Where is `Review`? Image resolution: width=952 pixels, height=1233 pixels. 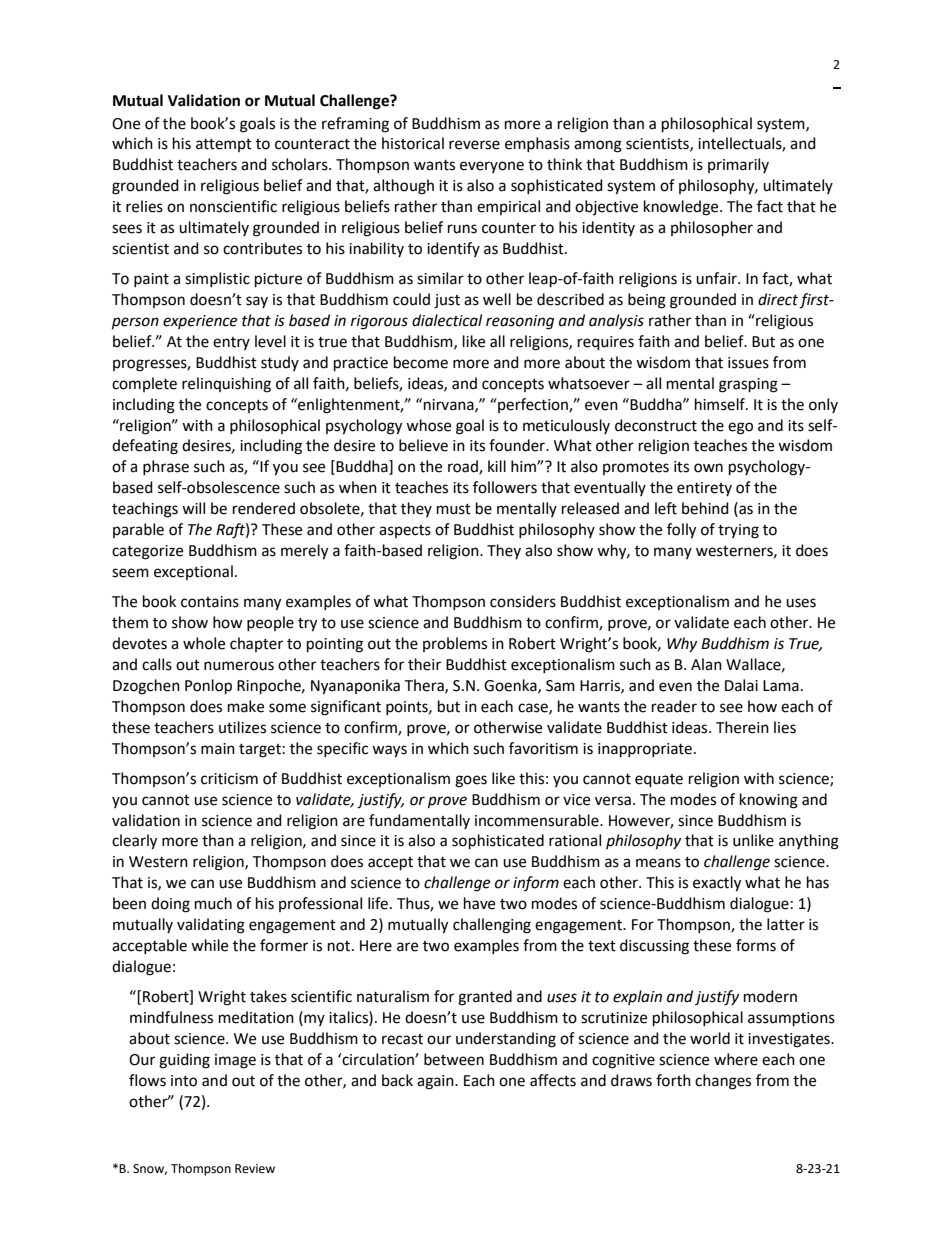
Review is located at coordinates (255, 1169).
